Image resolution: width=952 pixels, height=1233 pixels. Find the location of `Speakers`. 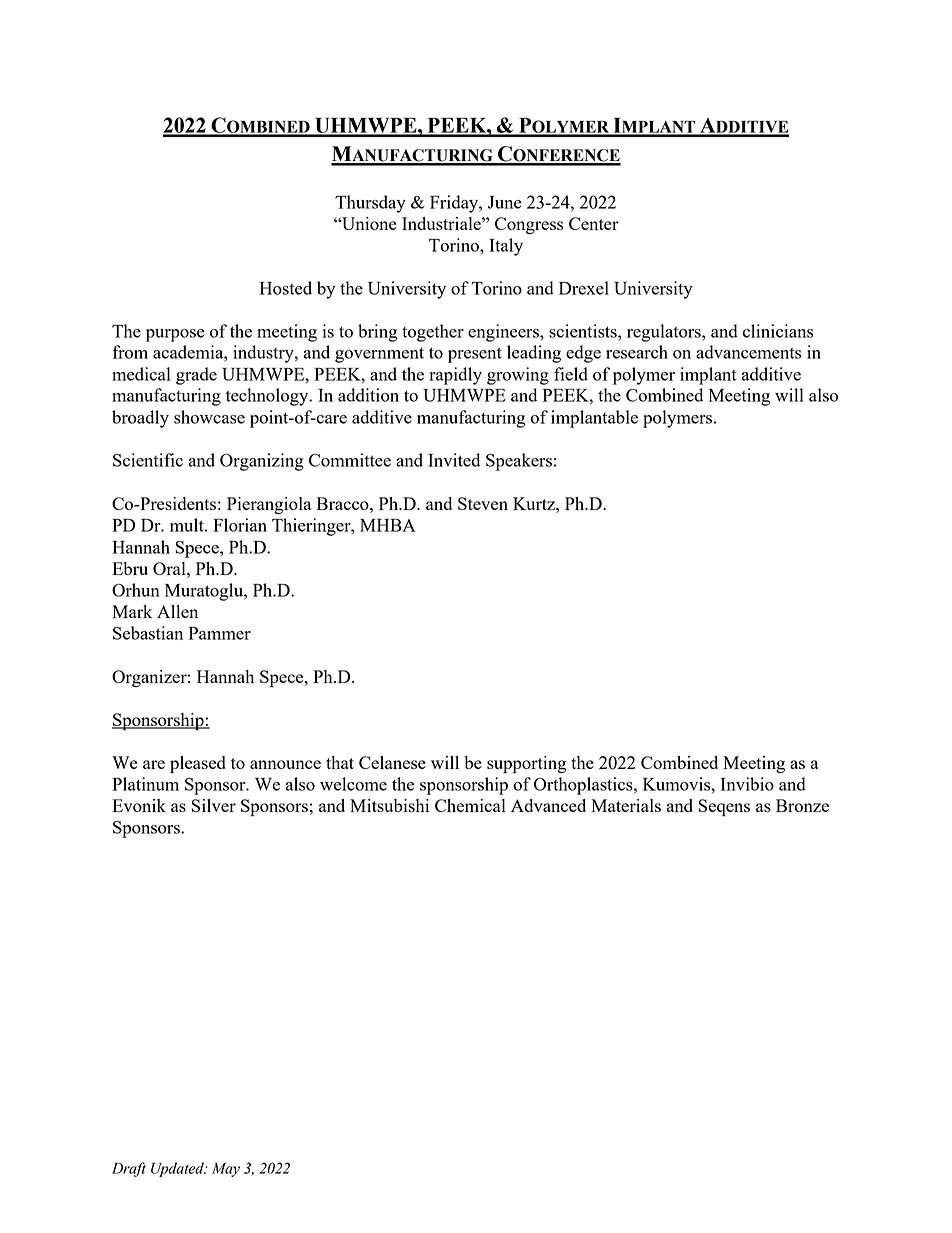

Speakers is located at coordinates (519, 462).
